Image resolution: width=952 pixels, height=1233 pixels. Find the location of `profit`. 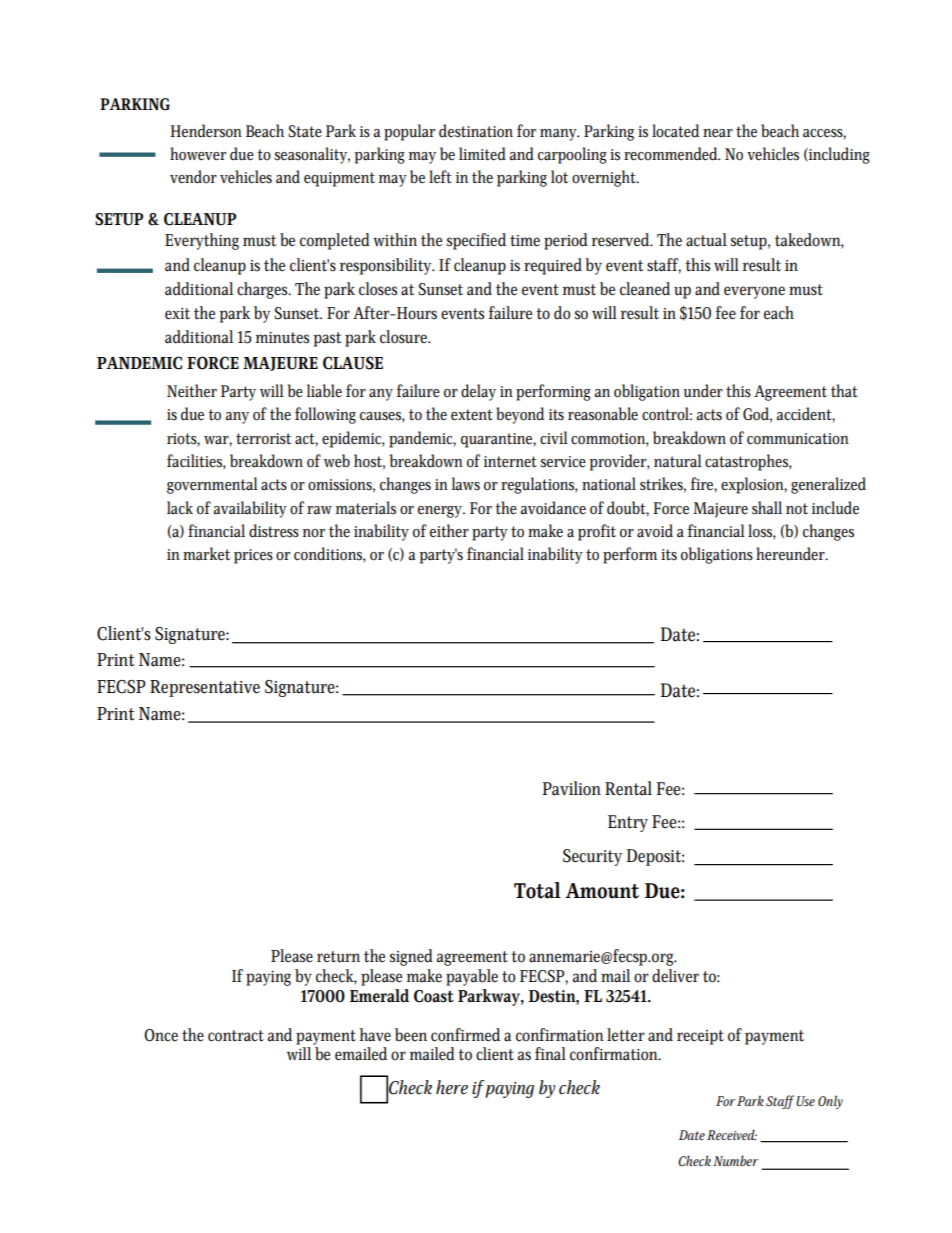

profit is located at coordinates (597, 532).
